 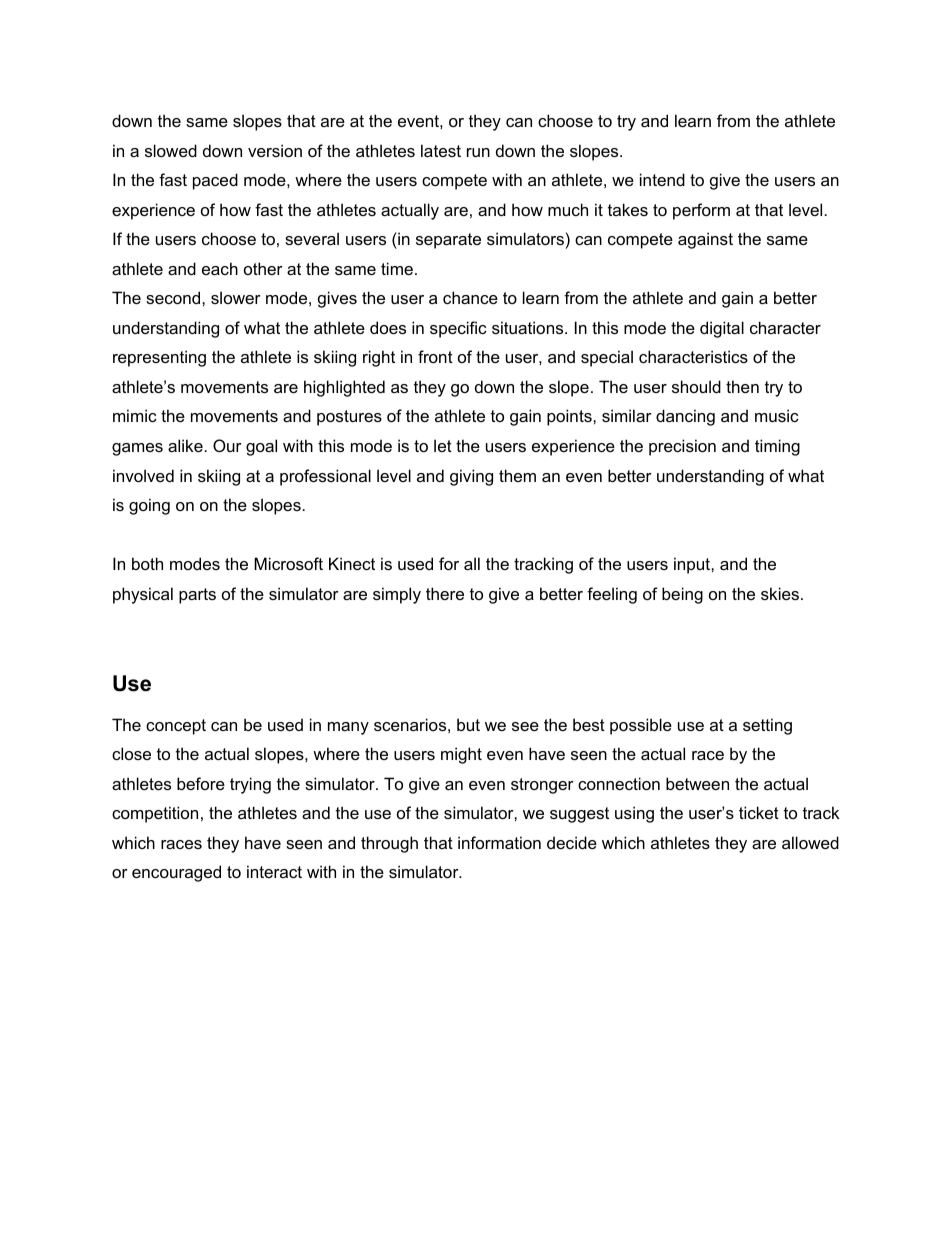 I want to click on paced, so click(x=215, y=181).
